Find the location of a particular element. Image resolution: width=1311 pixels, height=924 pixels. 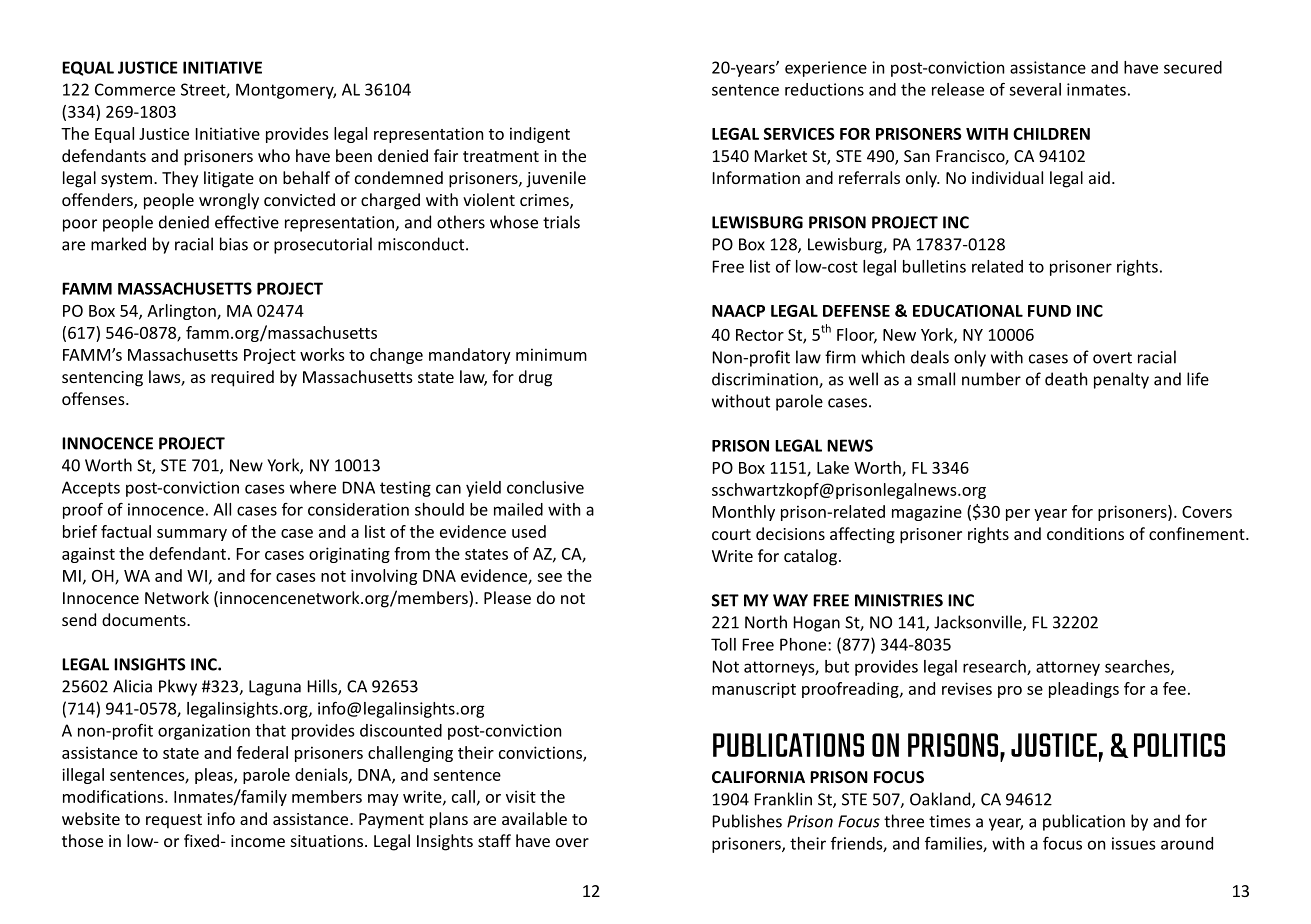

issues is located at coordinates (1133, 843).
